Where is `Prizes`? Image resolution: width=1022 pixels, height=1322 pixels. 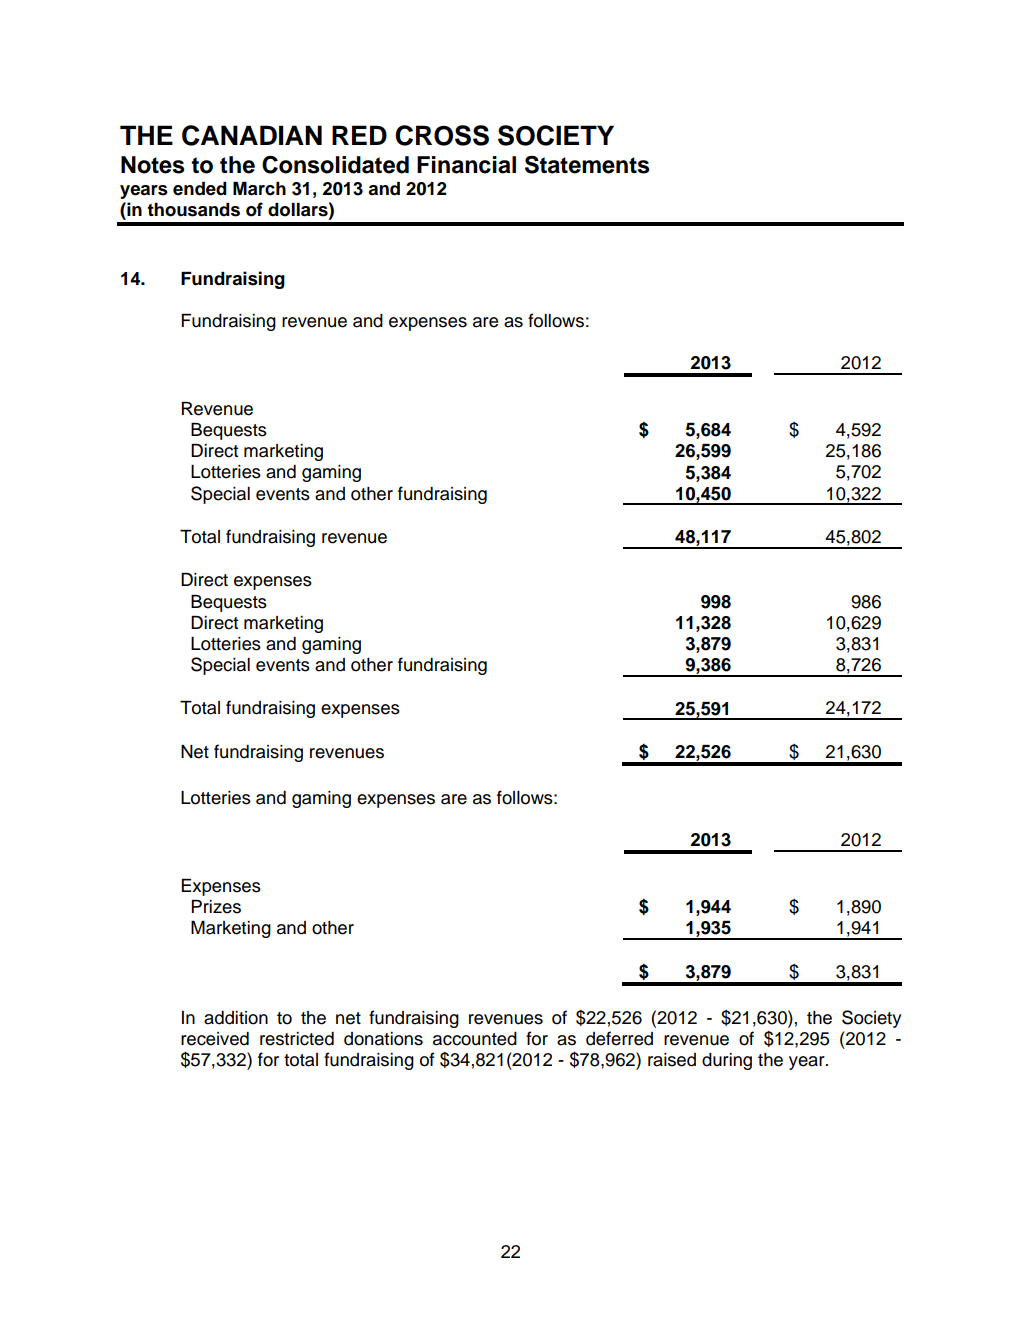 Prizes is located at coordinates (216, 907).
